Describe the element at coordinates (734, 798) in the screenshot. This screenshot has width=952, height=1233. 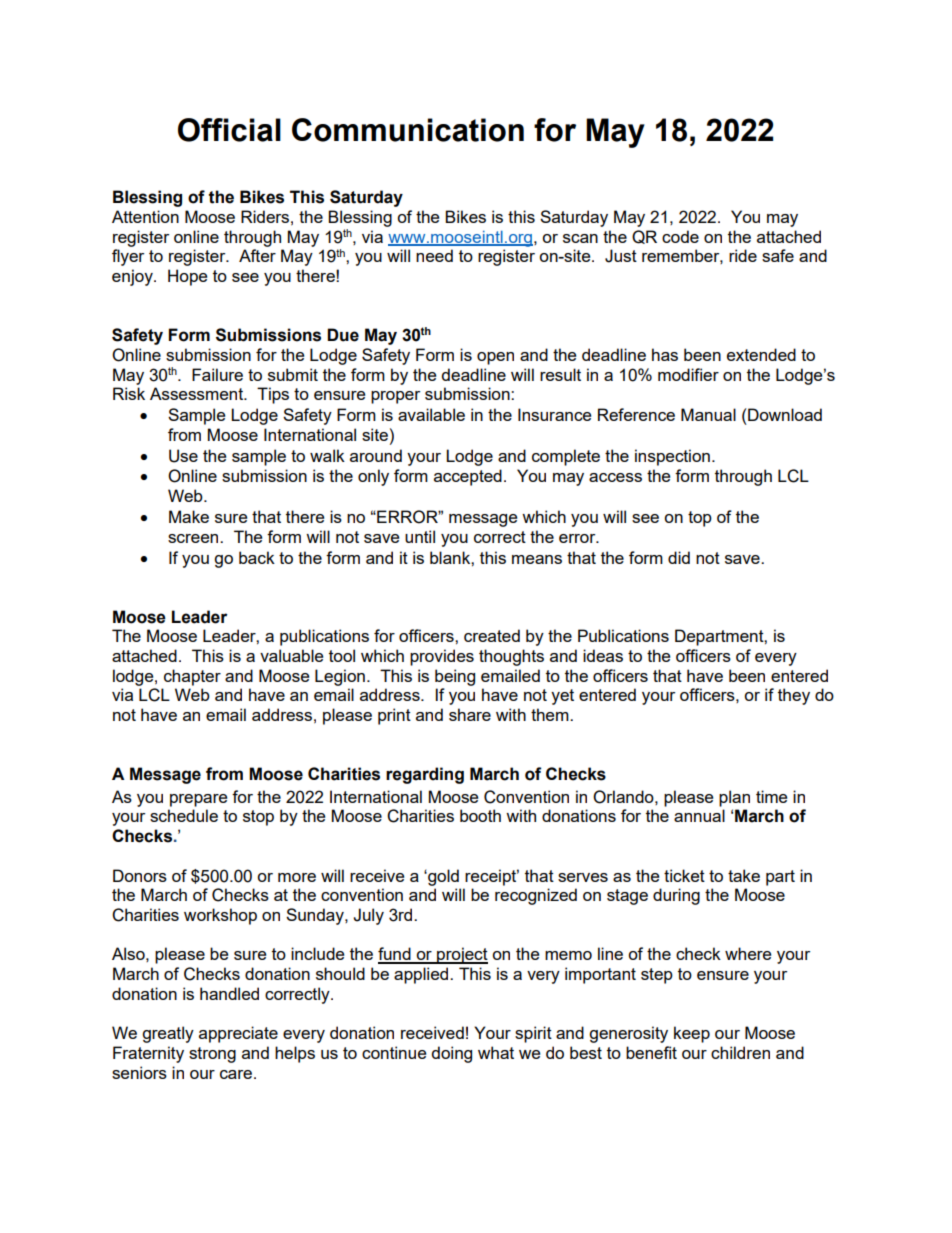
I see `plan` at that location.
